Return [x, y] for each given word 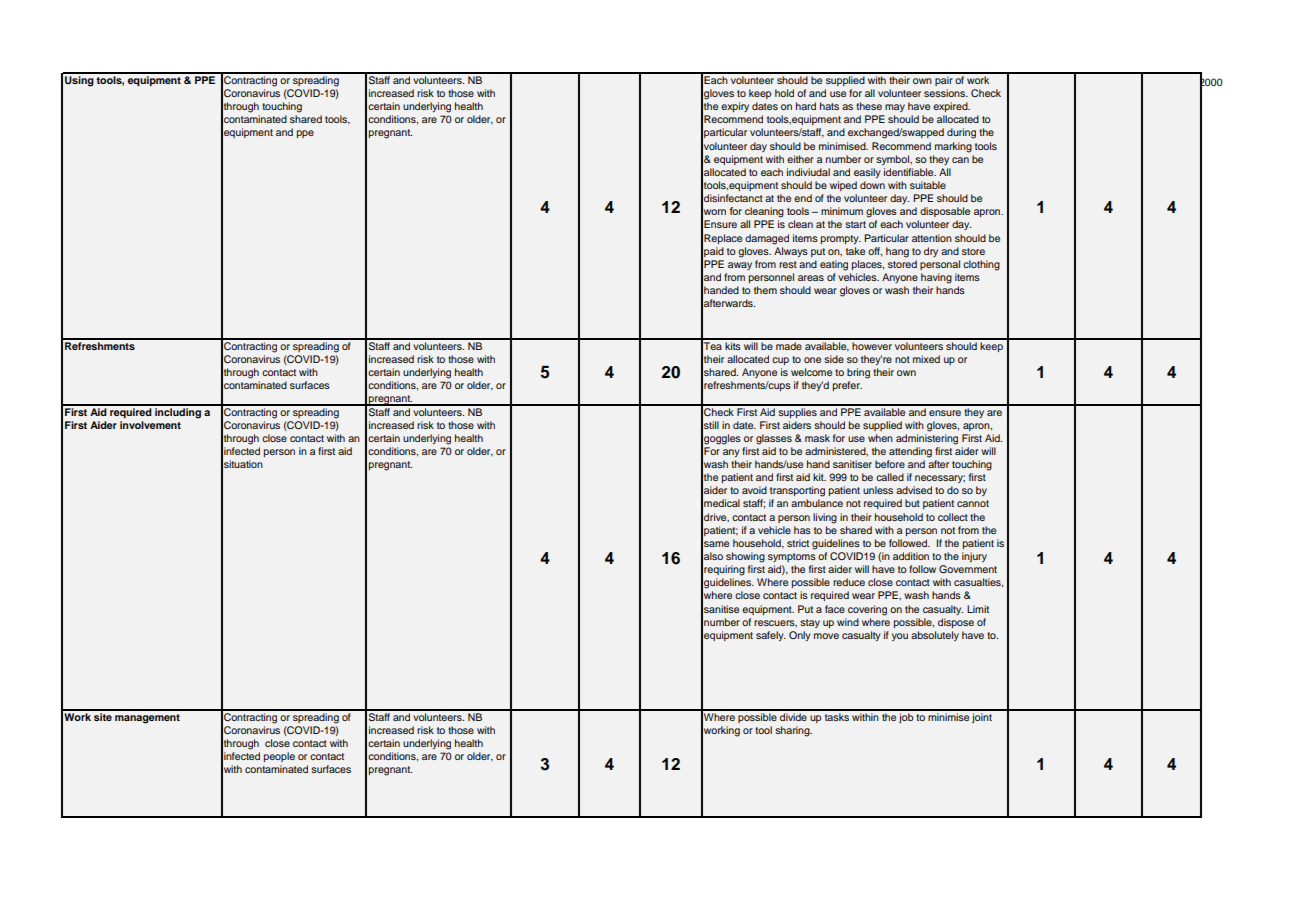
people [279, 757]
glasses [774, 439]
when [880, 438]
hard [806, 106]
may [895, 108]
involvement [150, 425]
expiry [735, 107]
